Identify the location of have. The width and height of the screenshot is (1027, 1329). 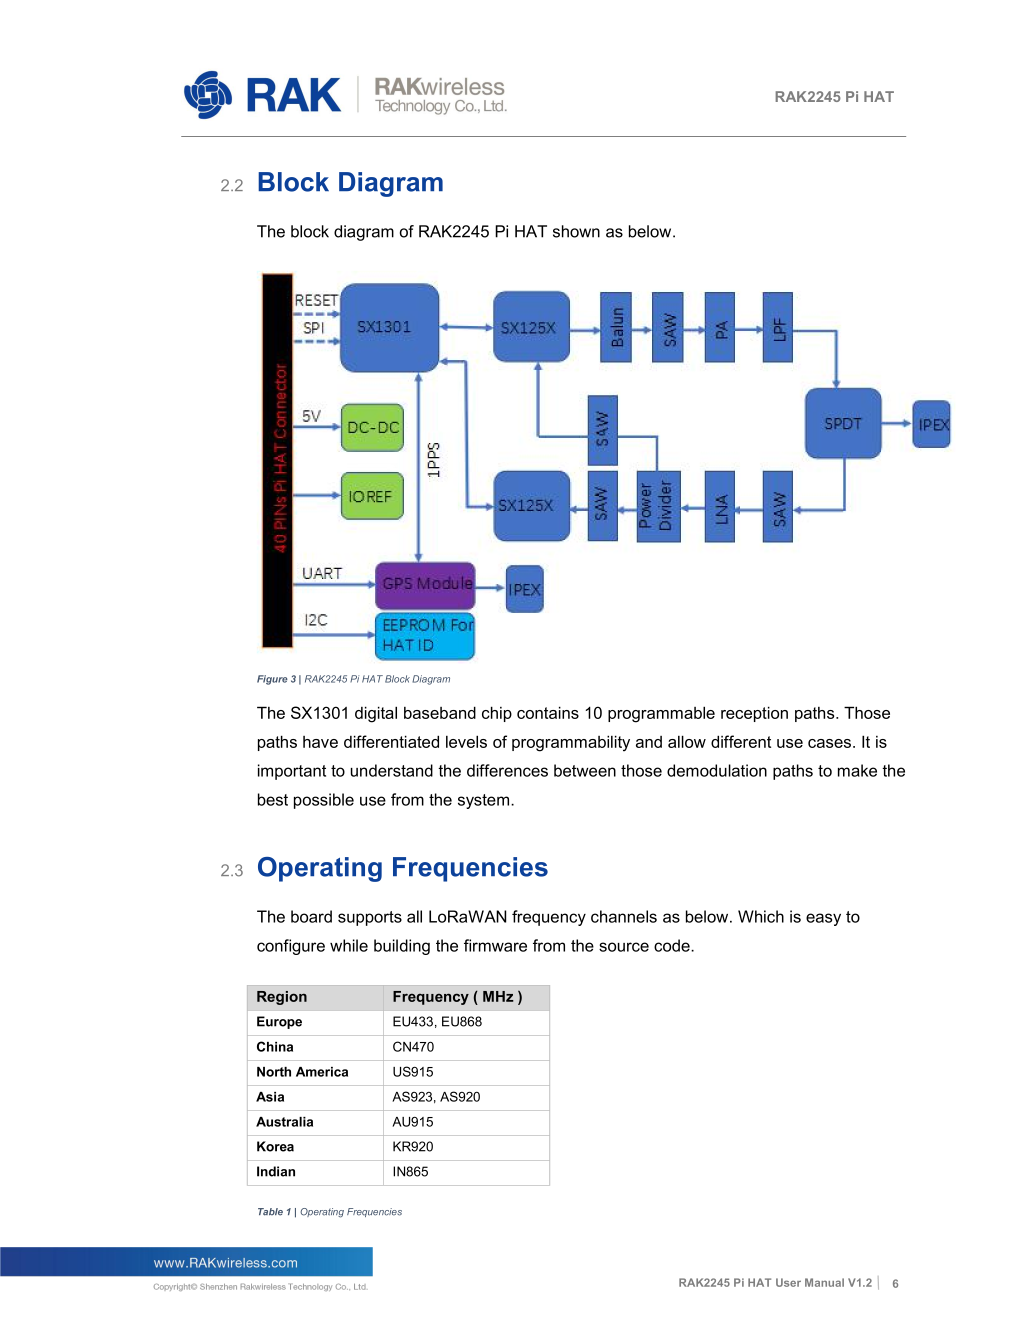
(320, 742).
